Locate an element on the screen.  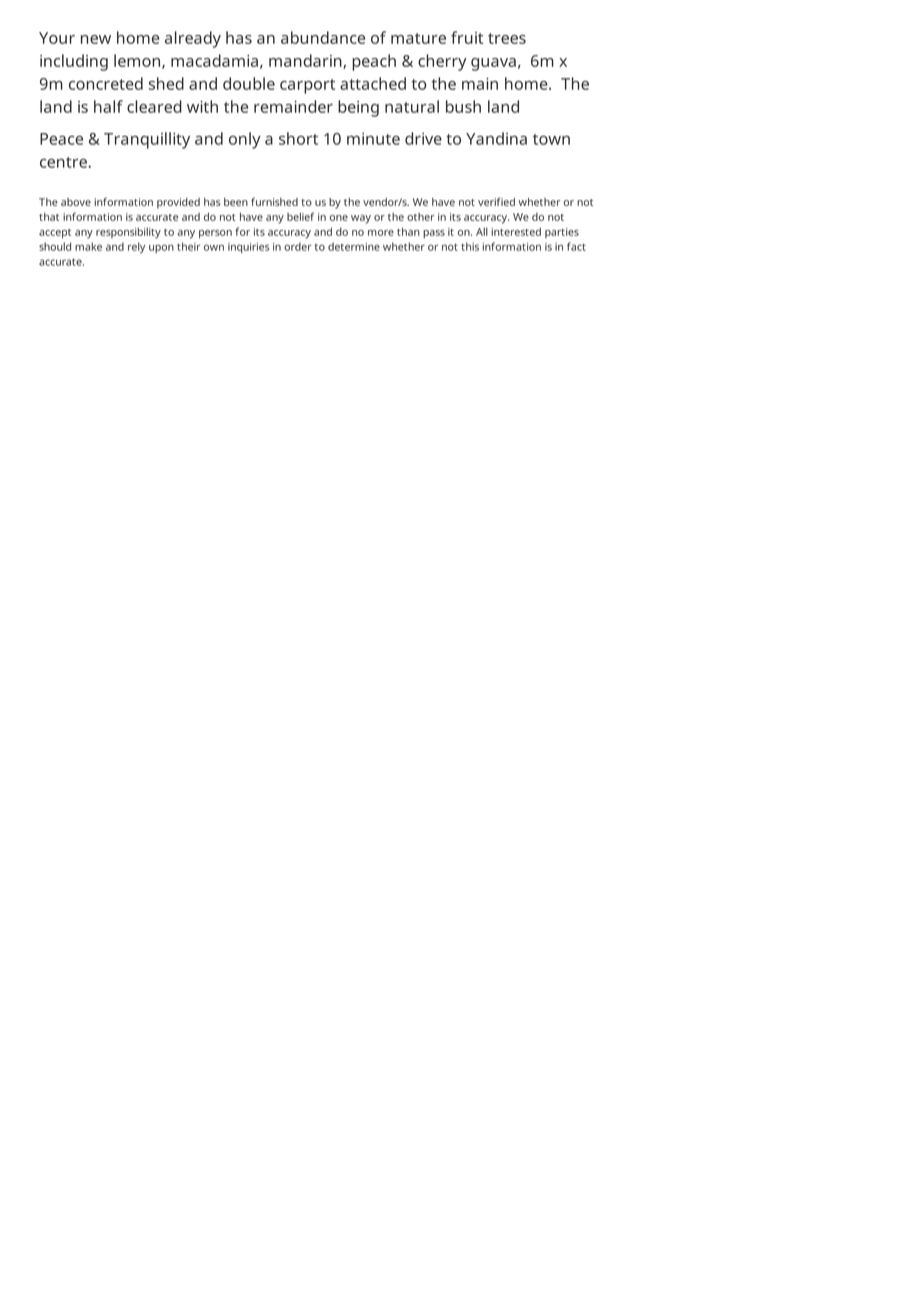
abundance is located at coordinates (323, 37).
